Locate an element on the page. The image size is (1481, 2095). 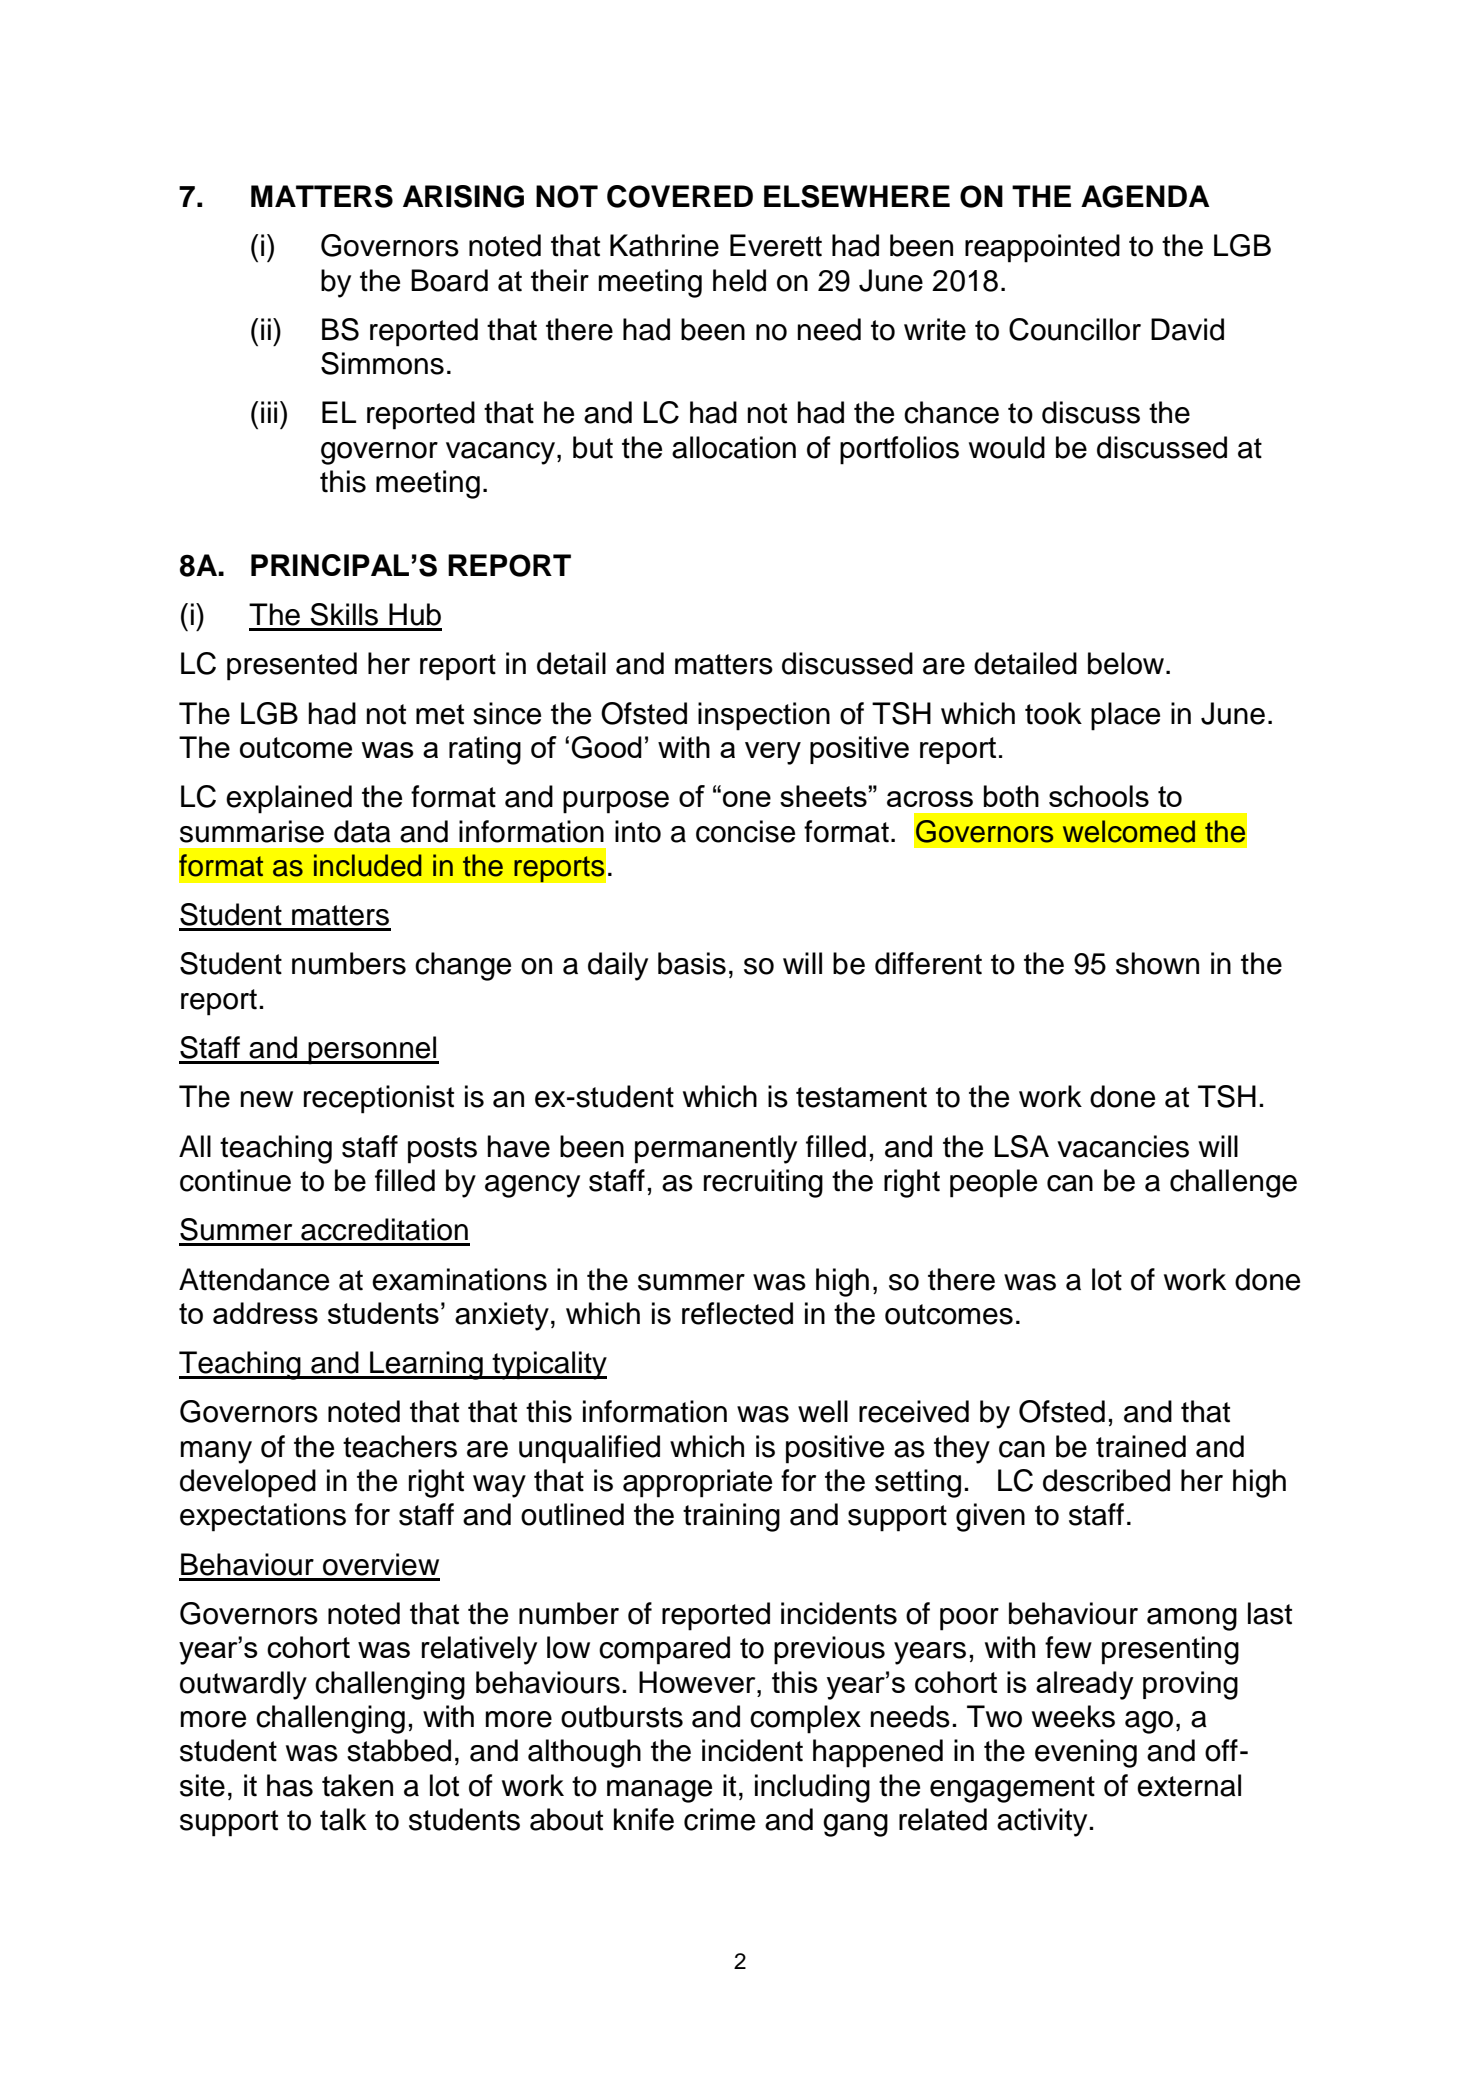
Board is located at coordinates (449, 280).
